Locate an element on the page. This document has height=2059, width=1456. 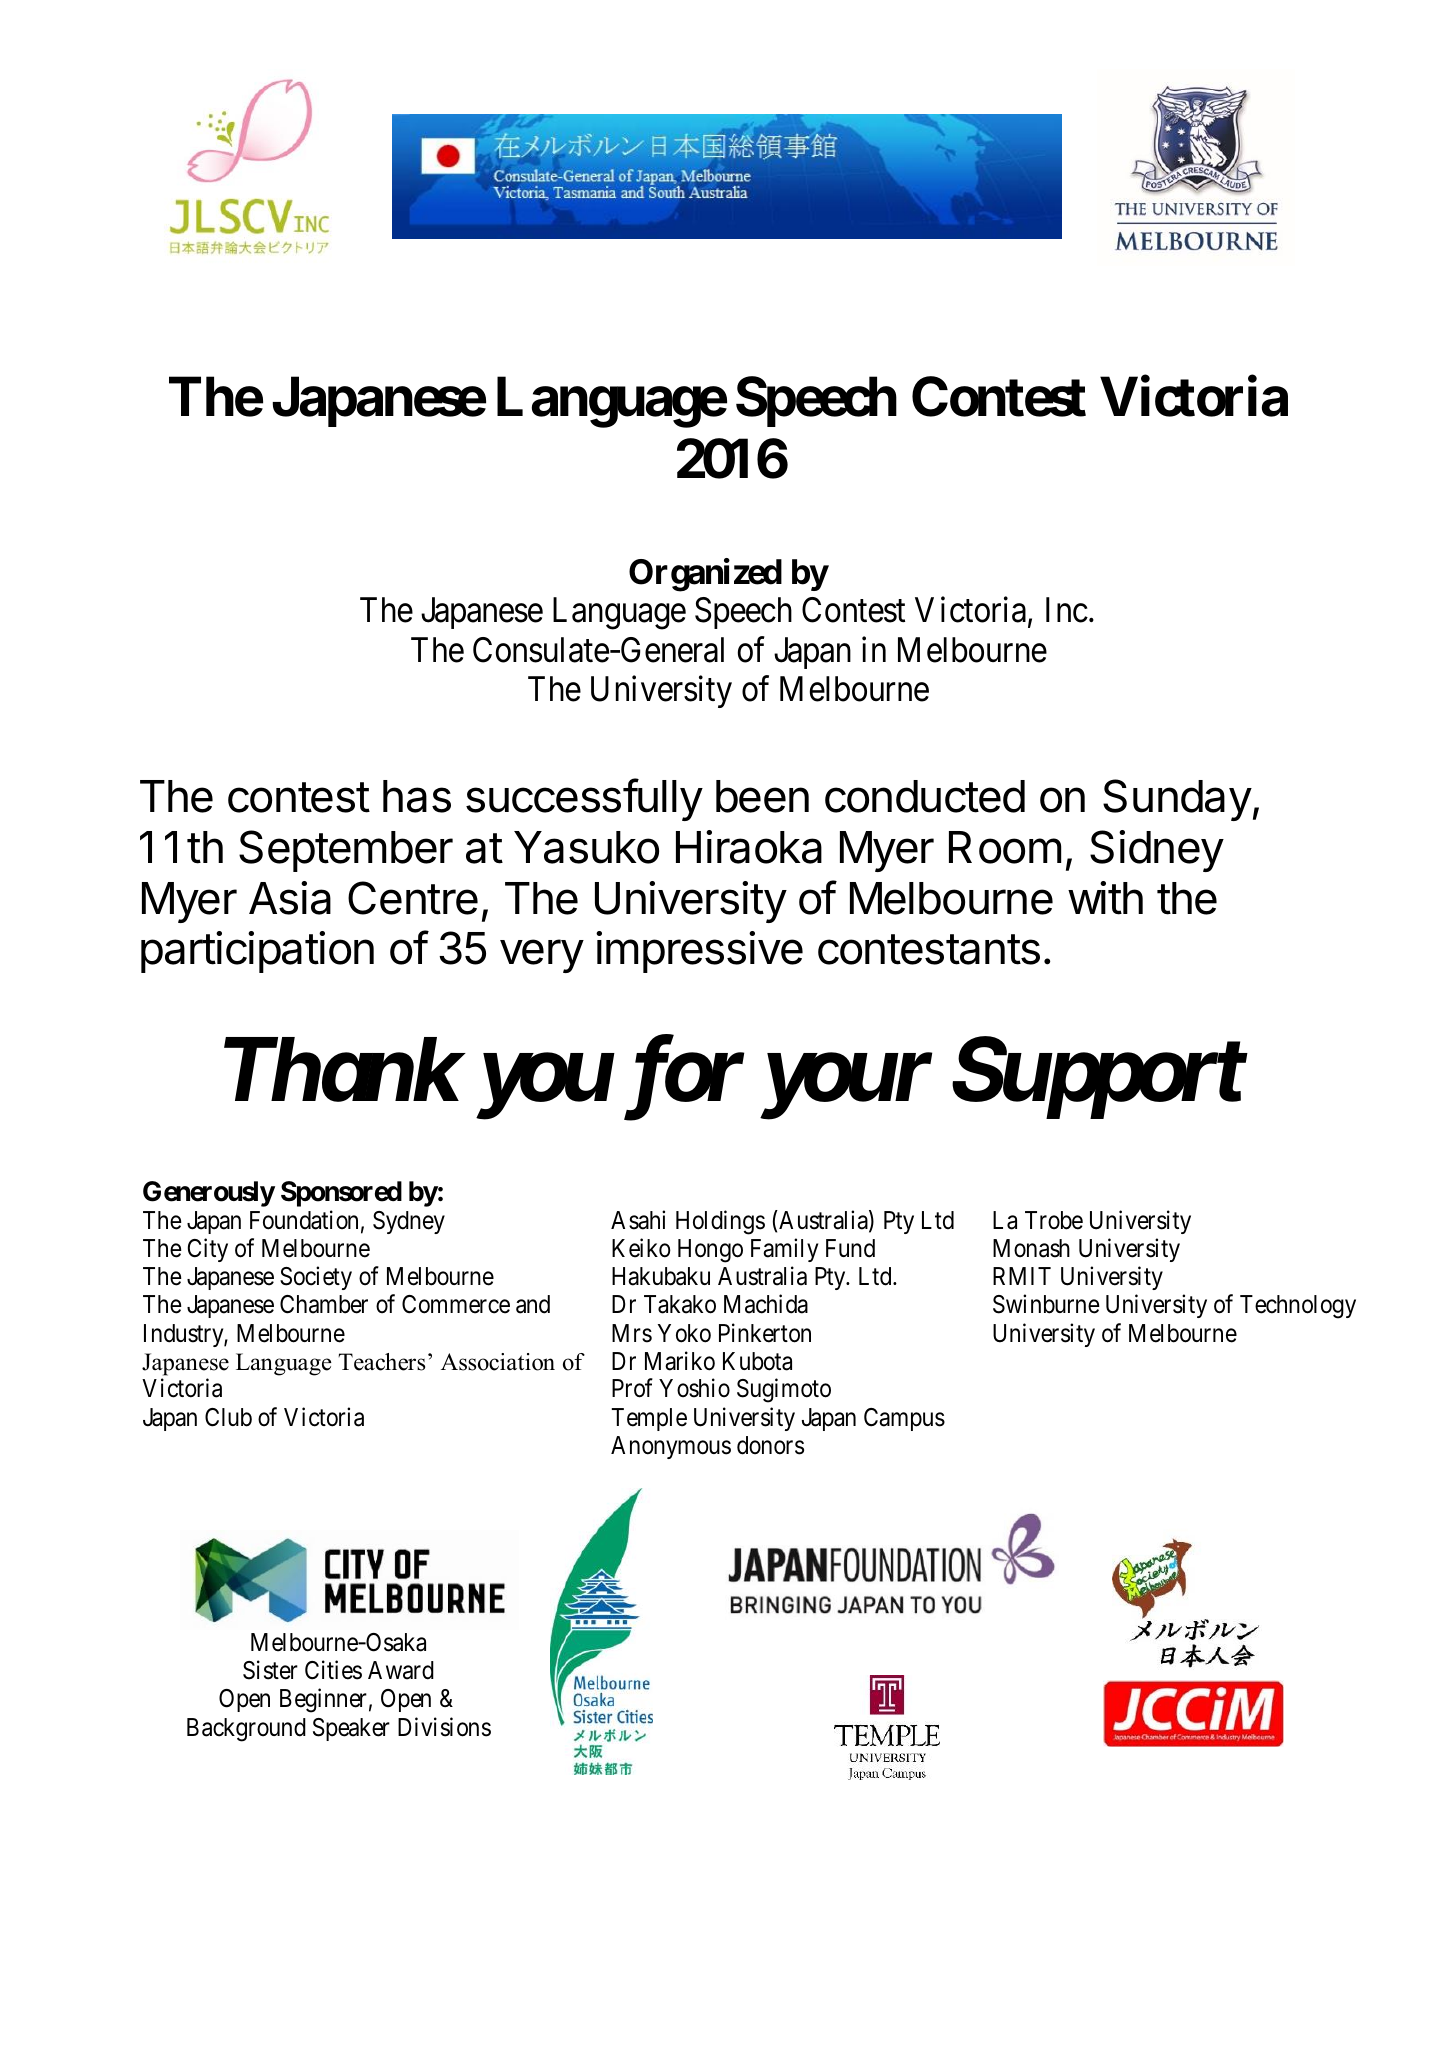
Divisions is located at coordinates (444, 1727).
